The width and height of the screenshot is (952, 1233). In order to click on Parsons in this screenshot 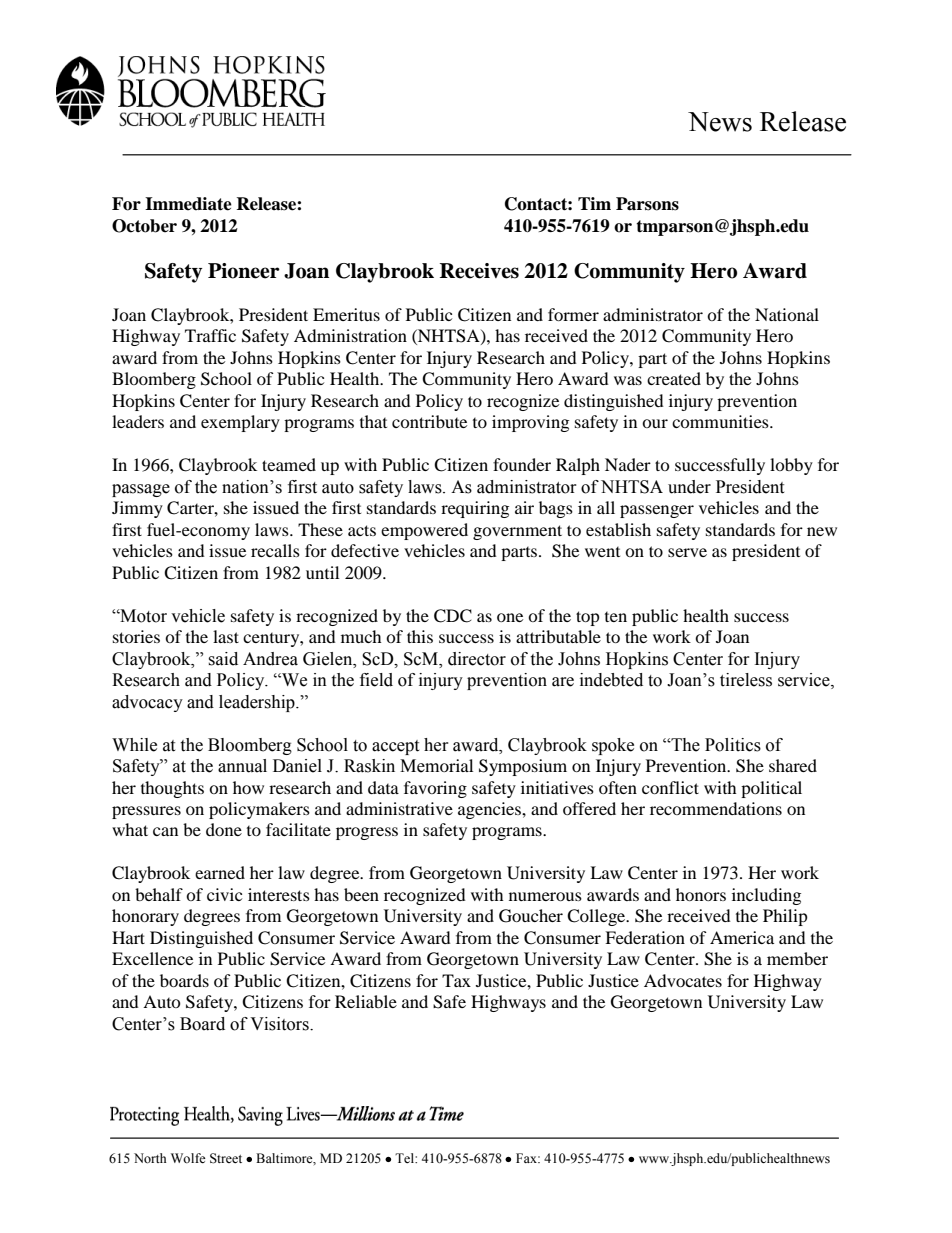, I will do `click(647, 204)`.
